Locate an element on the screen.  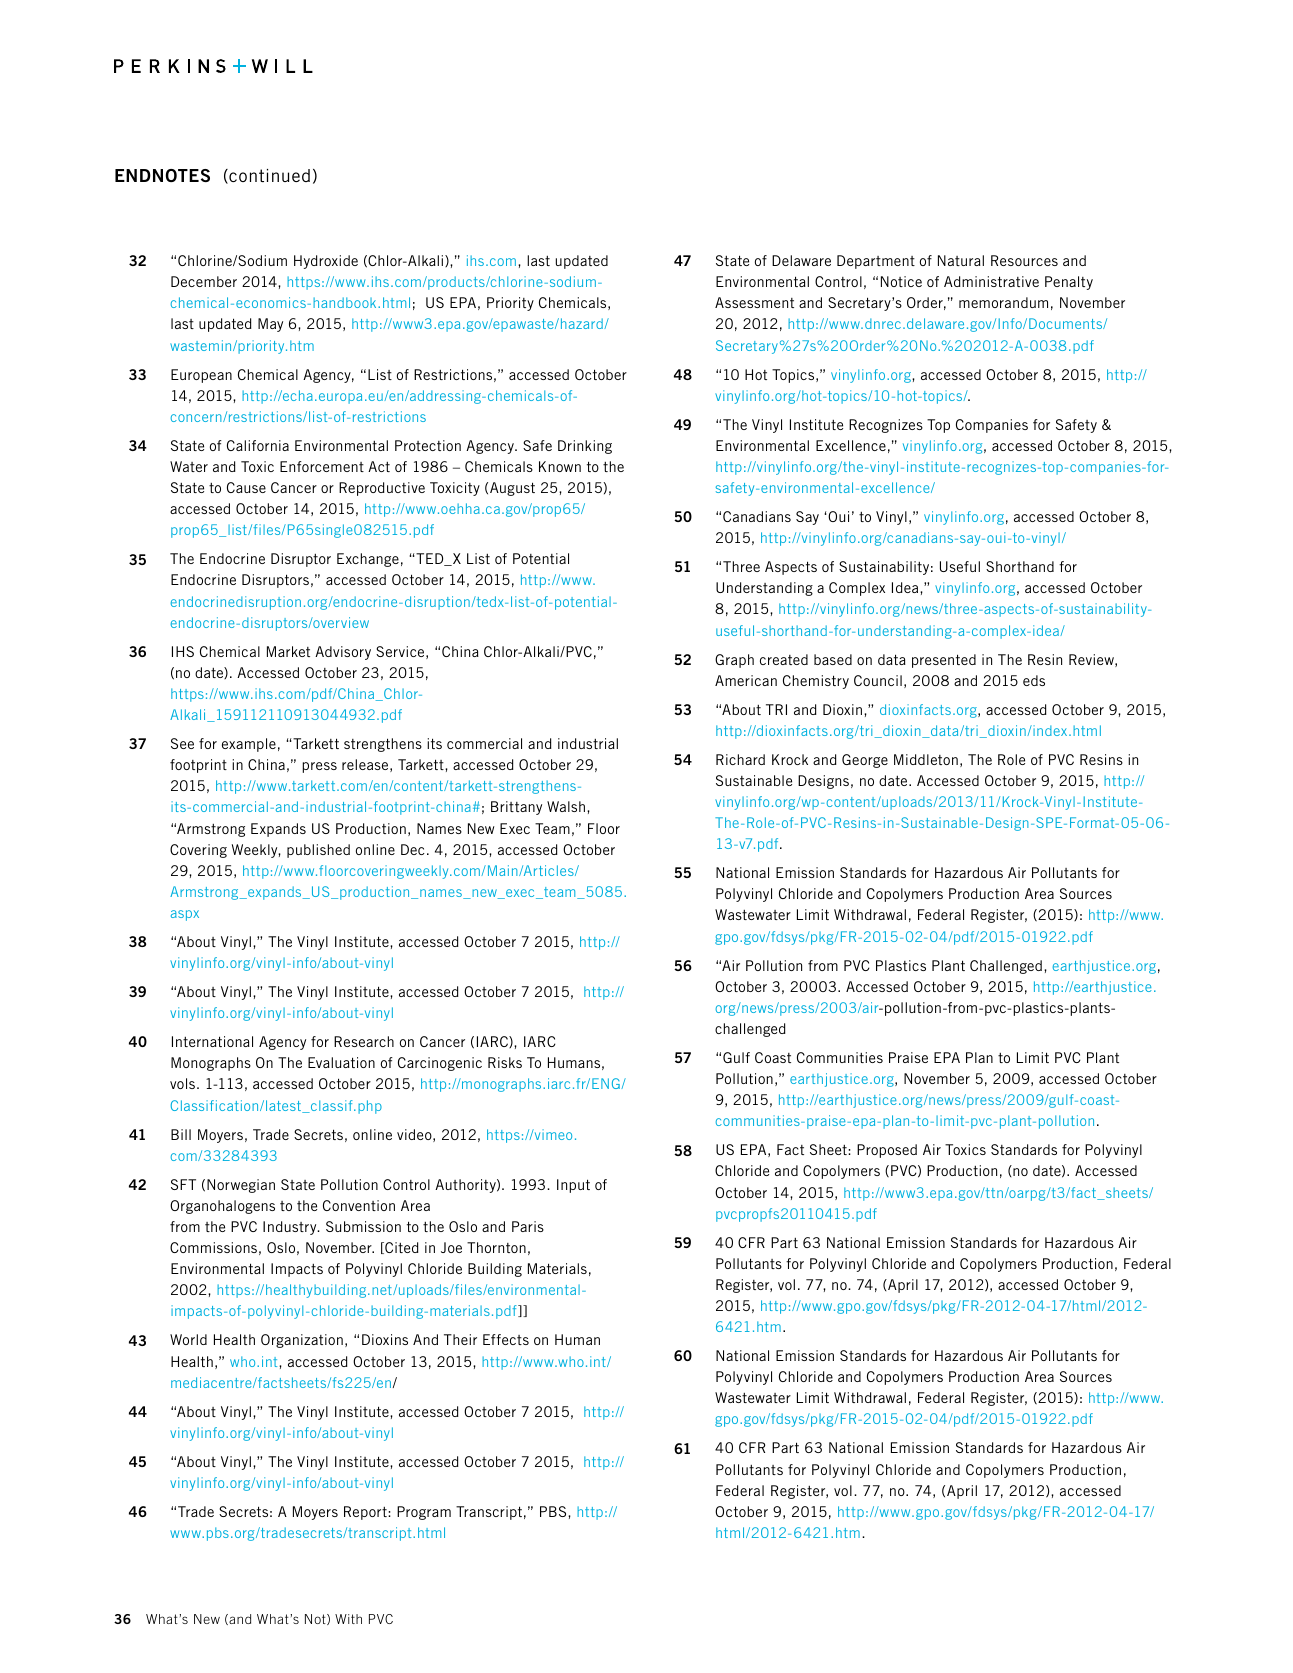
continued is located at coordinates (268, 176).
